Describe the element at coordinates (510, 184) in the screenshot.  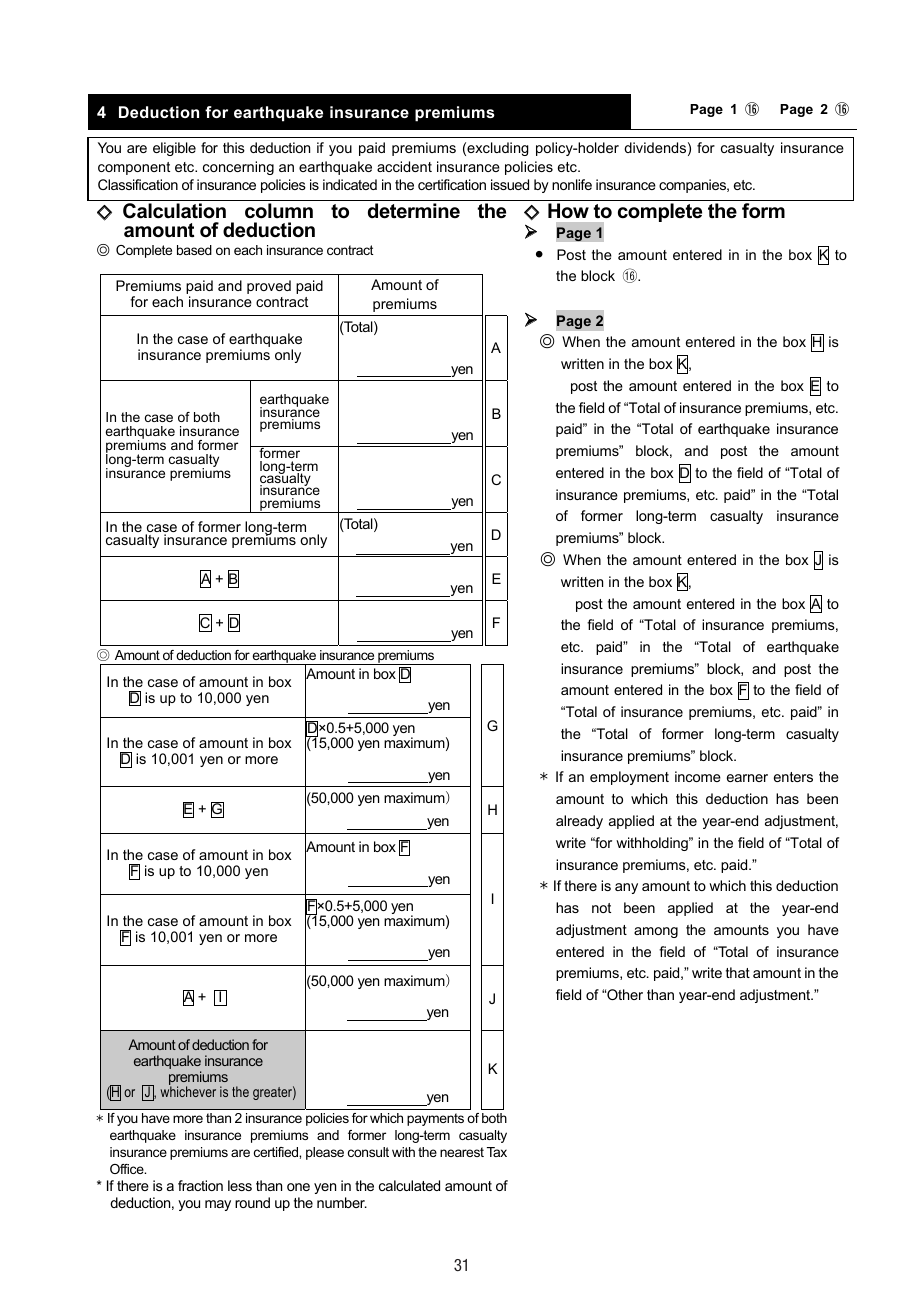
I see `issued` at that location.
